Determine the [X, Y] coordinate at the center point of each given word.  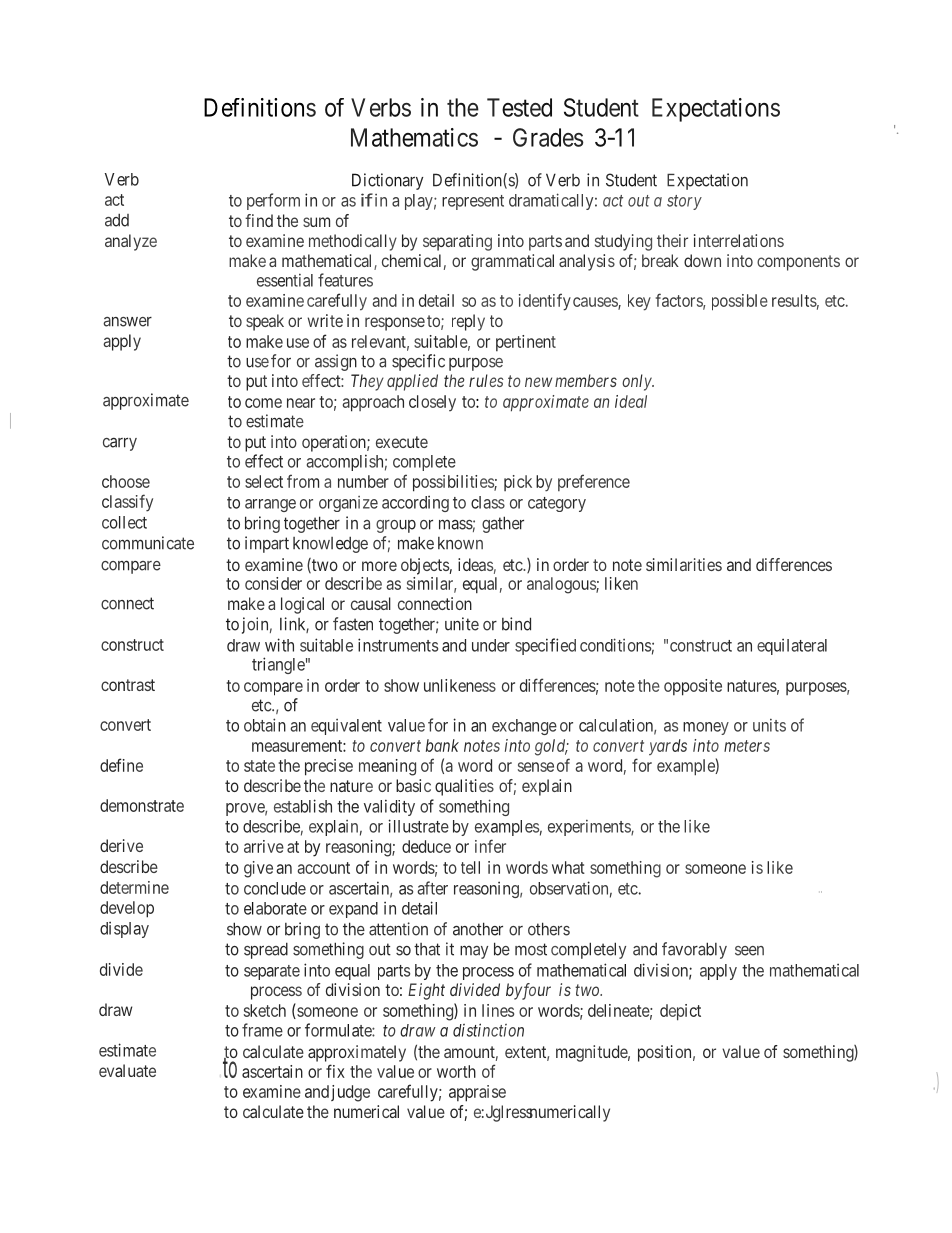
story [684, 202]
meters [747, 746]
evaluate [127, 1070]
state [259, 766]
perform [273, 201]
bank [442, 745]
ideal [631, 401]
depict [680, 1012]
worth [456, 1071]
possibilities [454, 483]
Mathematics [414, 137]
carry [120, 444]
